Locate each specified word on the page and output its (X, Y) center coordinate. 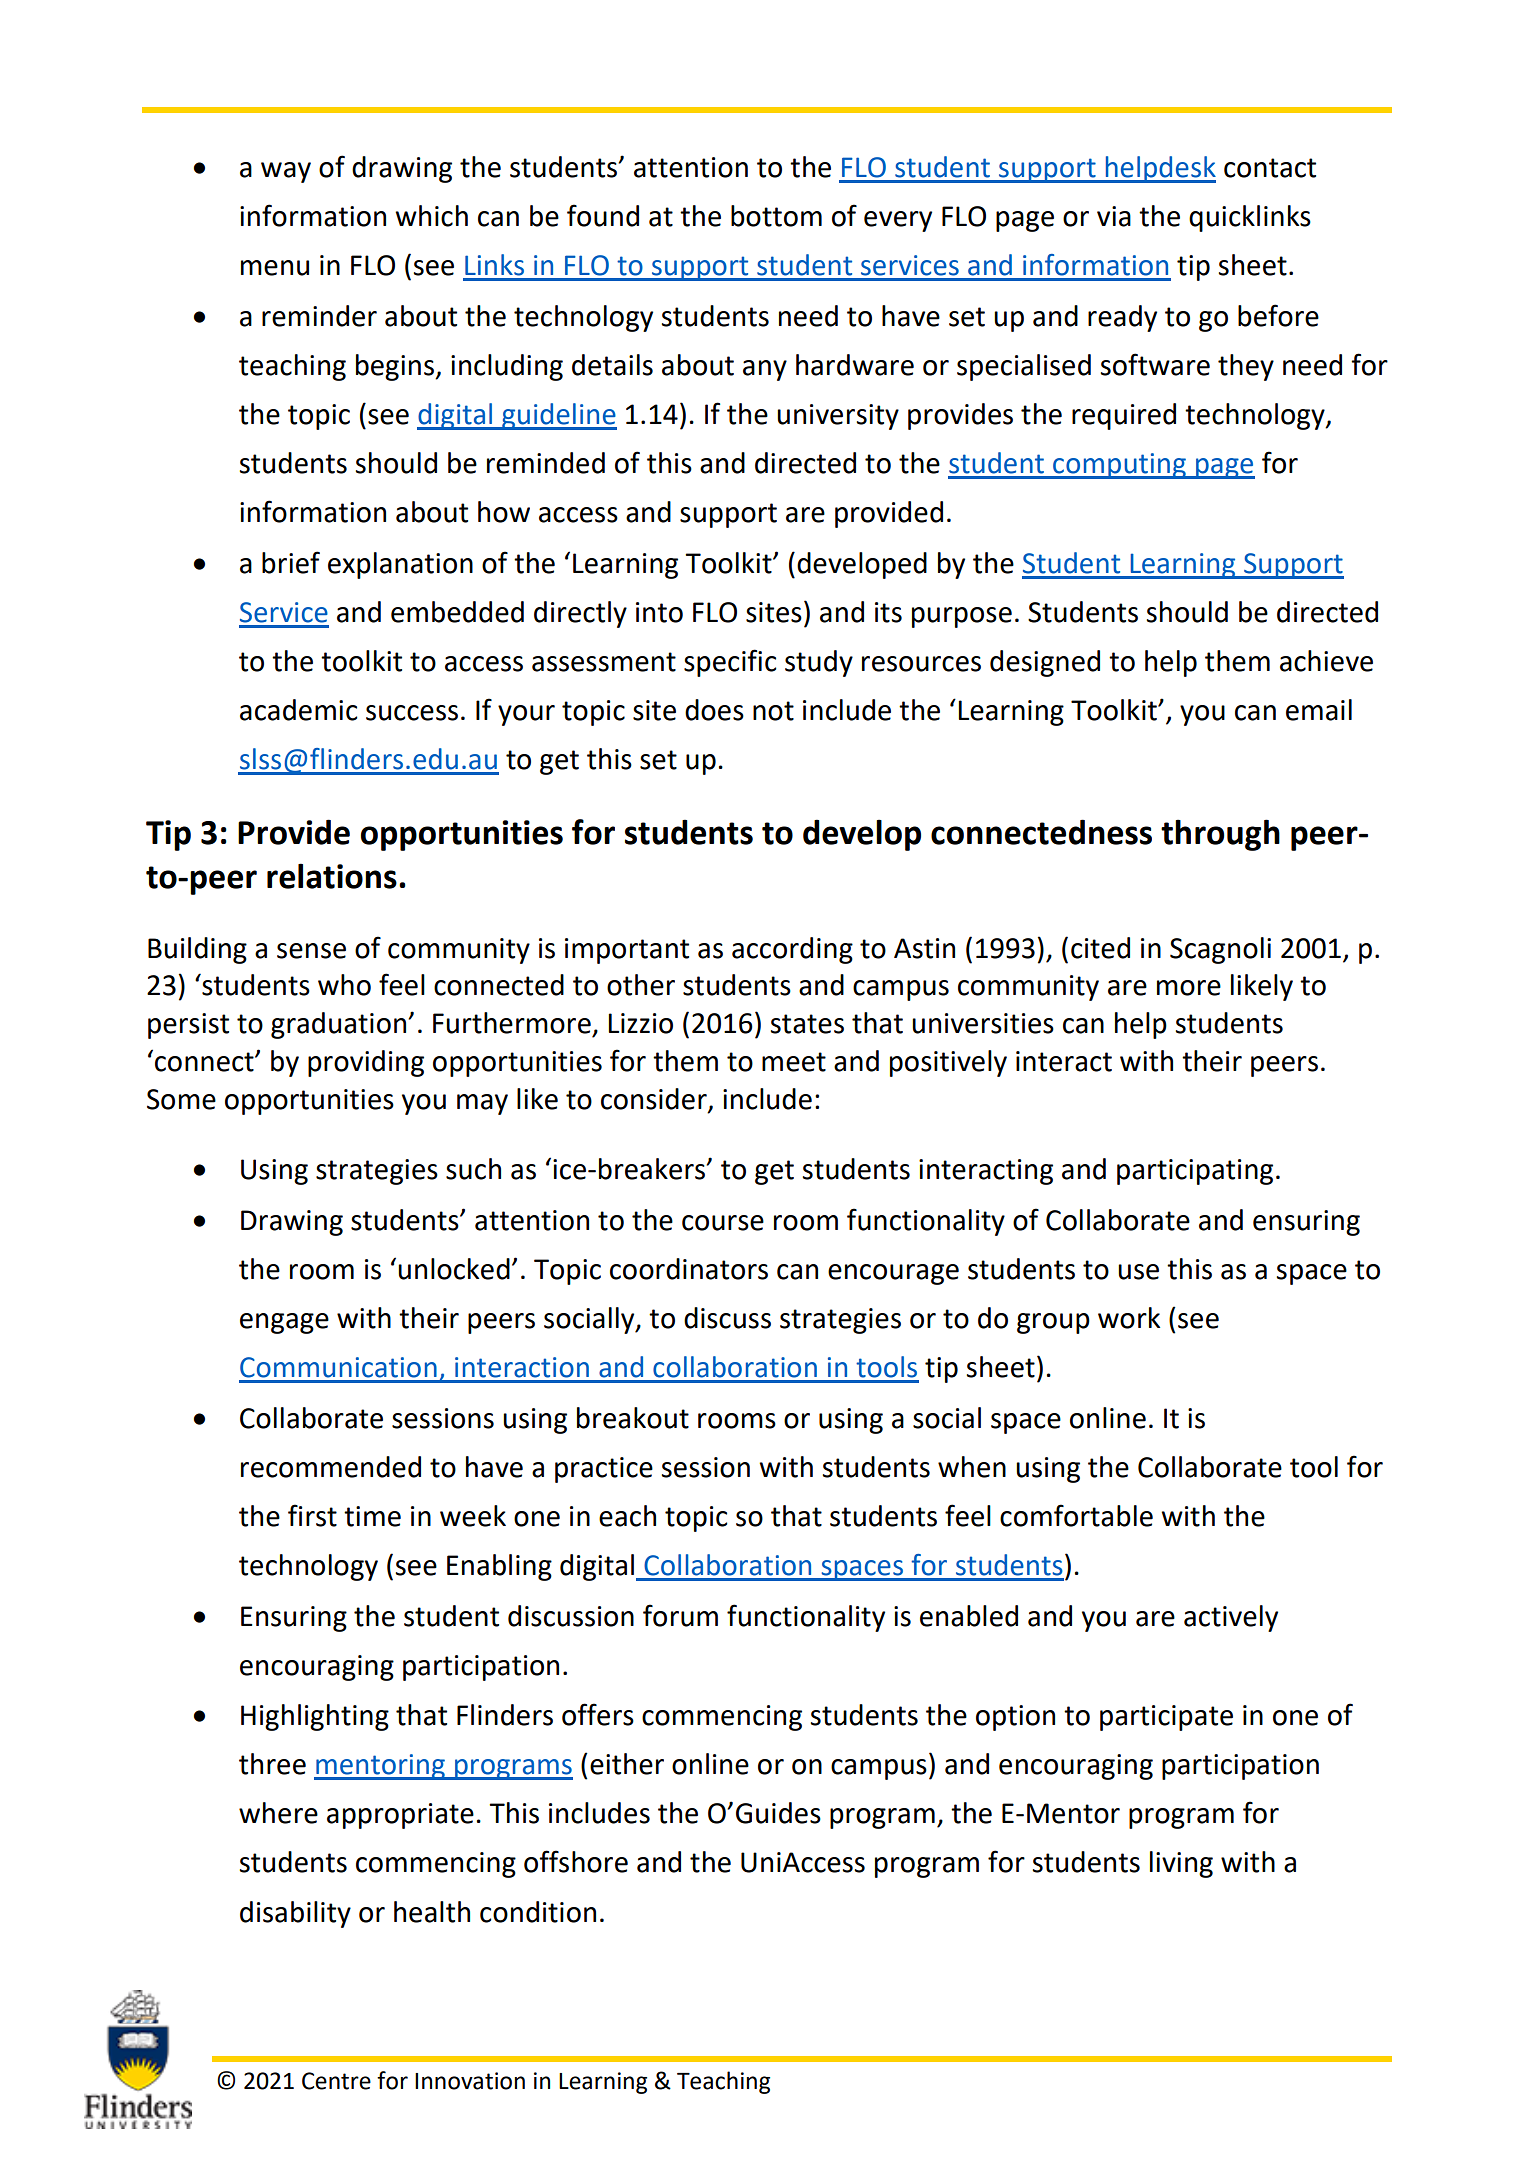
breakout (633, 1418)
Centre (336, 2081)
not (773, 711)
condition (538, 1912)
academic (298, 710)
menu (275, 268)
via (1114, 216)
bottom (776, 216)
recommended (331, 1467)
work (1129, 1318)
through (1220, 835)
